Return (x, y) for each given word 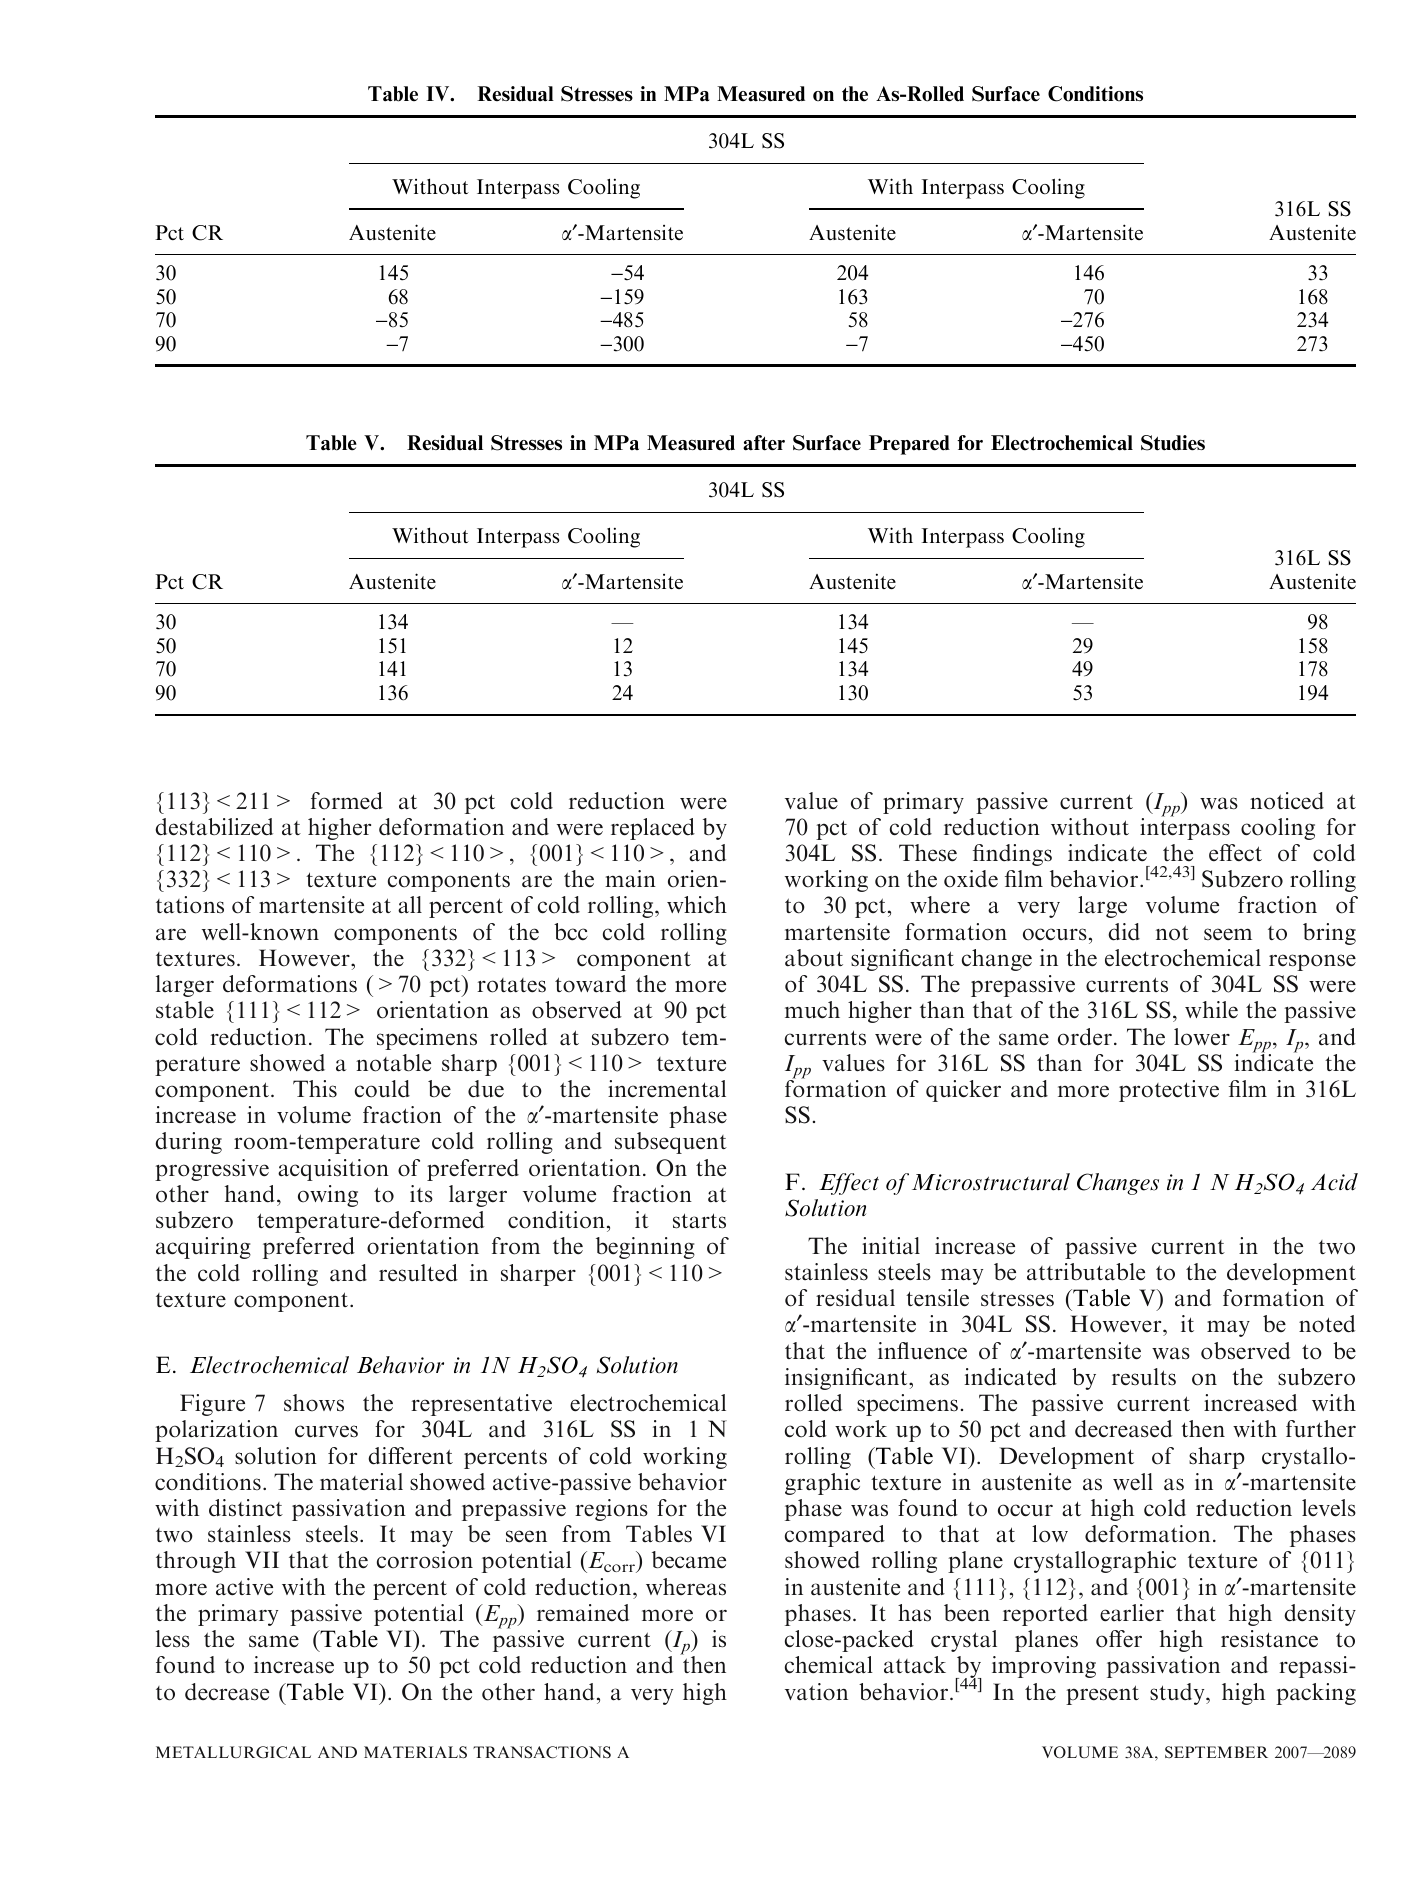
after (764, 443)
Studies (1173, 443)
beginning (645, 1248)
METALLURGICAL (233, 1752)
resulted (418, 1273)
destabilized (214, 827)
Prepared (909, 445)
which (697, 904)
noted (1327, 1324)
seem (1228, 934)
